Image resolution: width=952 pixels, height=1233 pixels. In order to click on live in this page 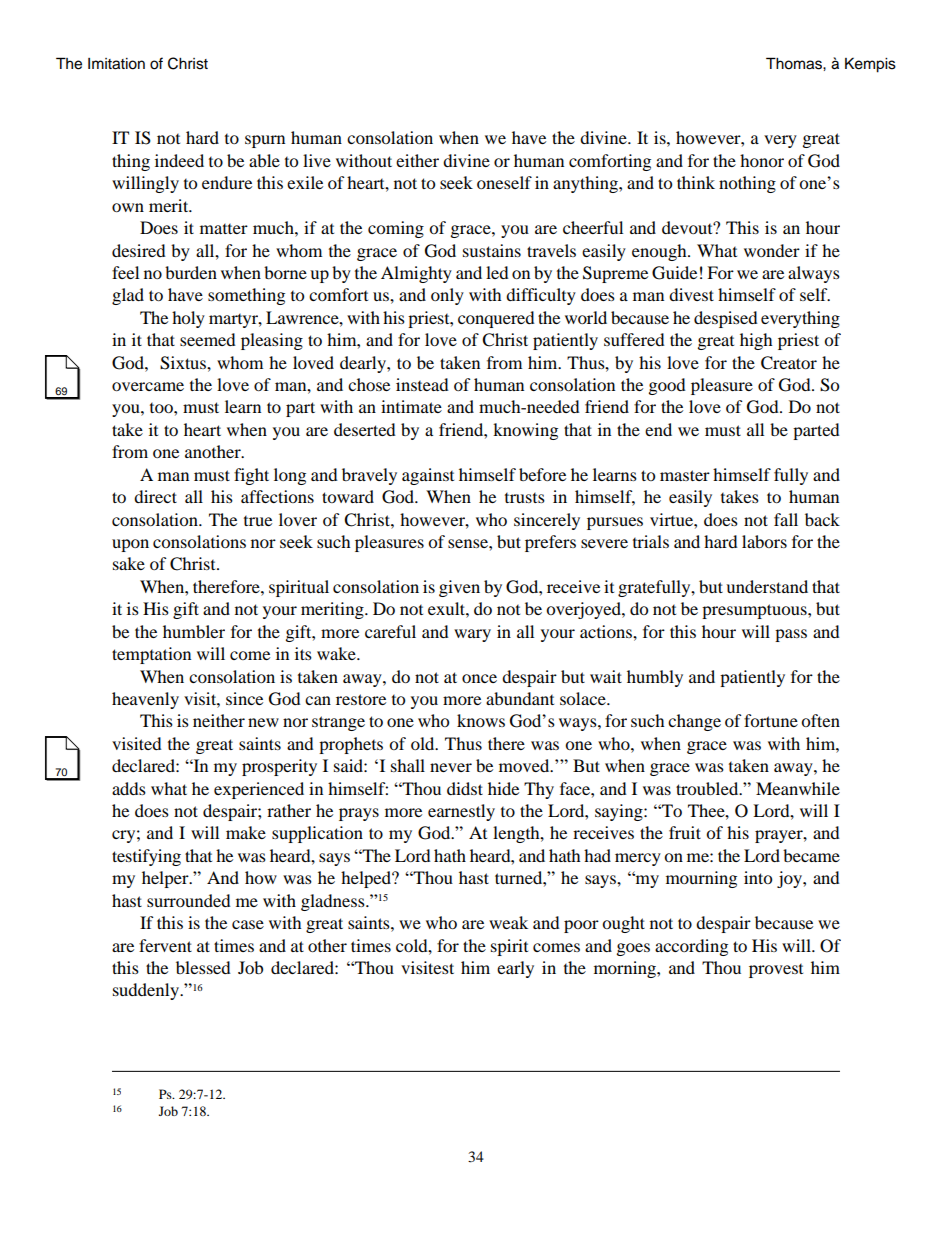, I will do `click(317, 160)`.
